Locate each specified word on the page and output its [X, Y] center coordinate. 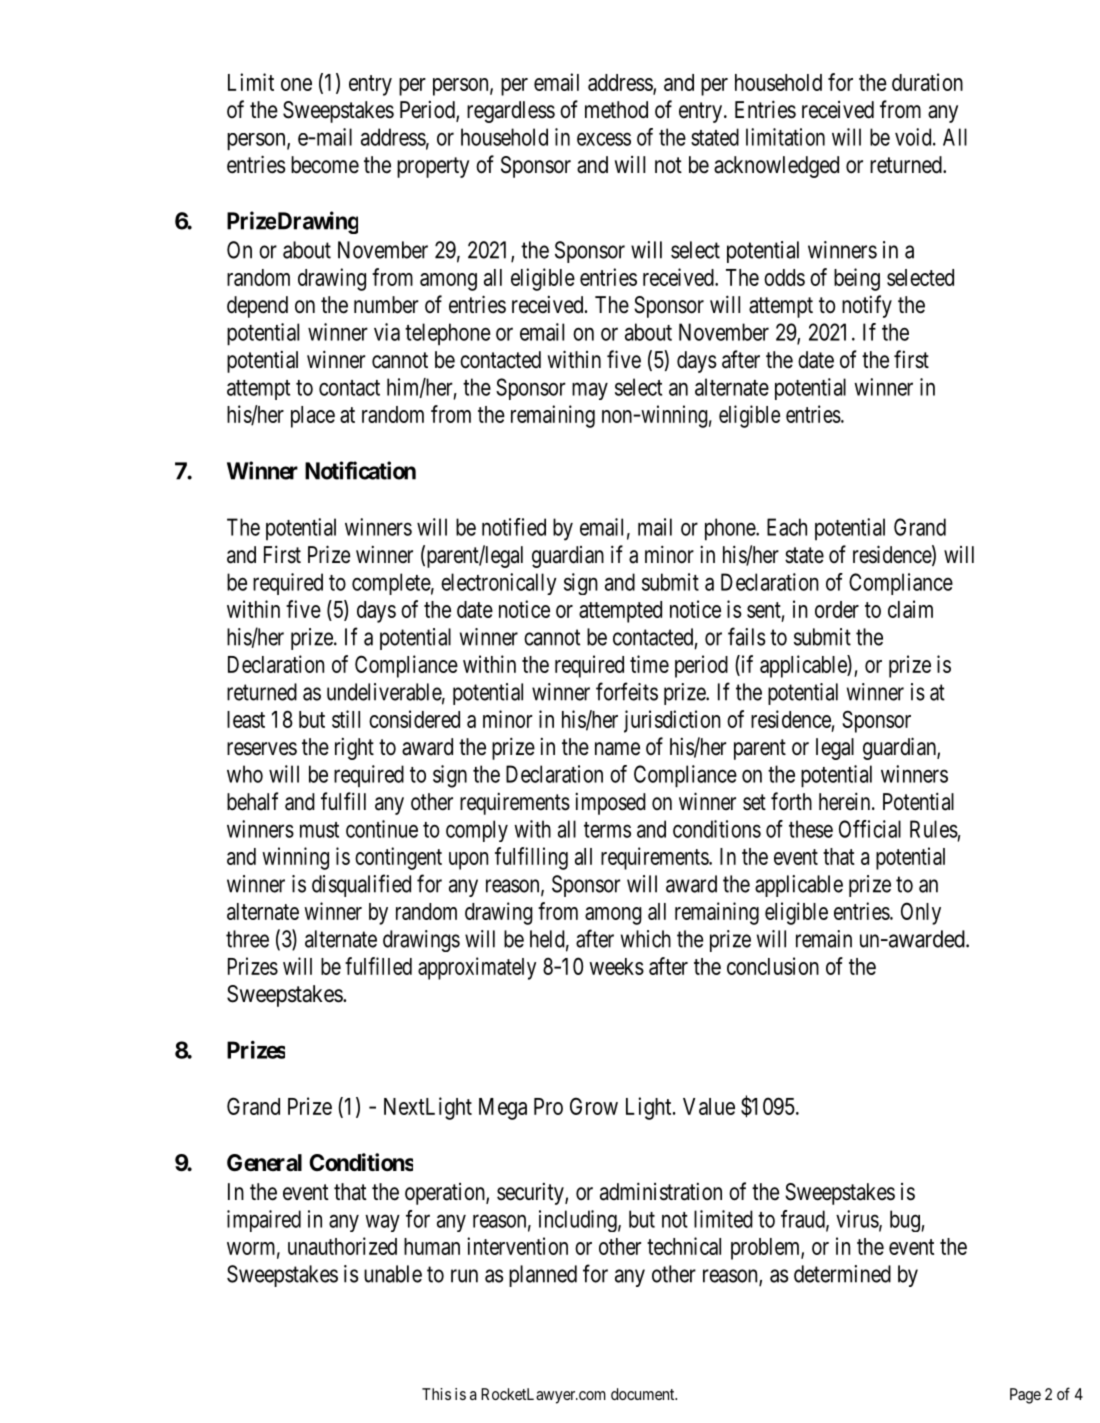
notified [514, 527]
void [914, 137]
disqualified [361, 885]
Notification [360, 470]
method [616, 110]
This [436, 1394]
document [644, 1394]
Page [1025, 1396]
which [646, 939]
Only [921, 913]
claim [910, 609]
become [325, 165]
